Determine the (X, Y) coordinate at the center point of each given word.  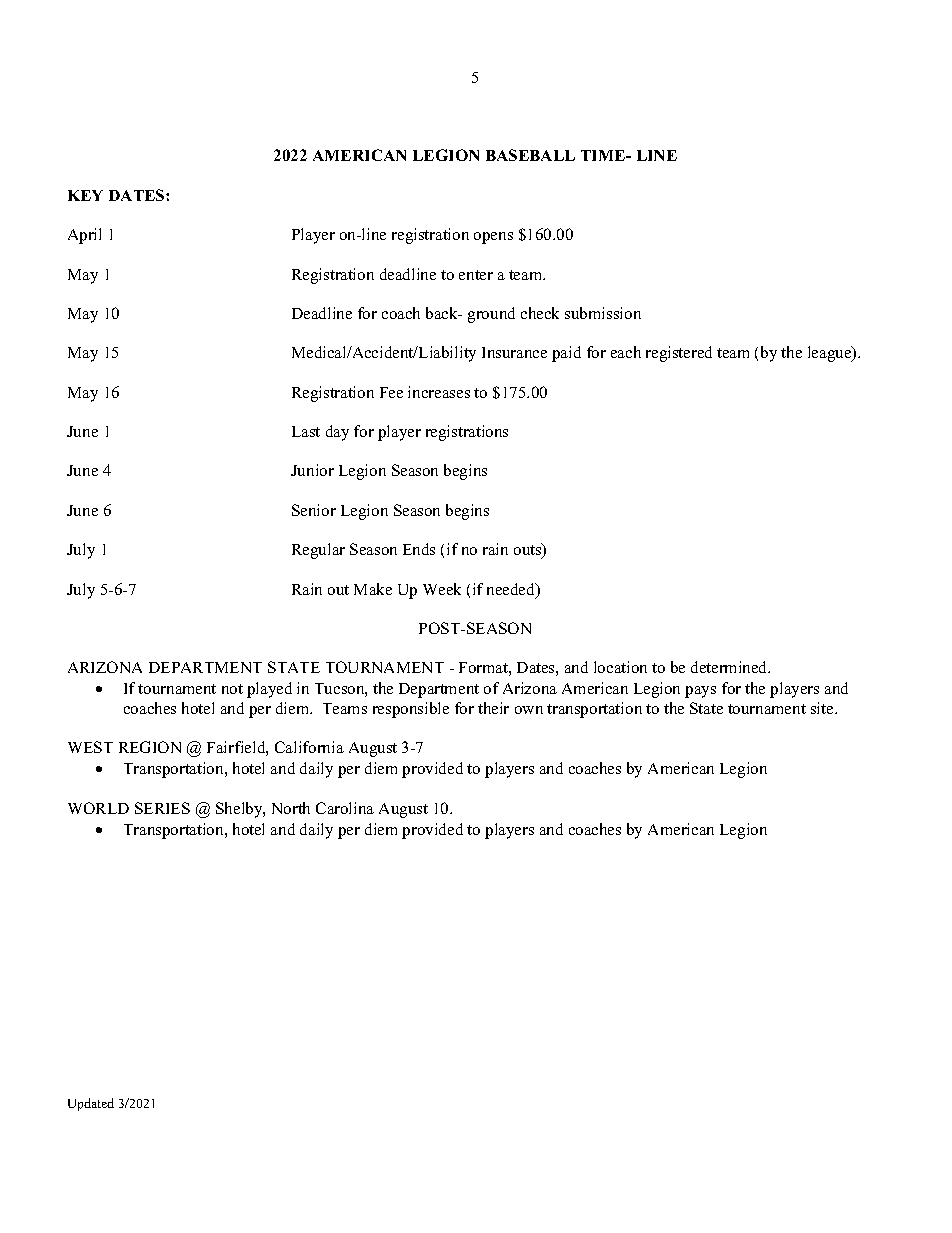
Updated (91, 1104)
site (823, 708)
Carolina (345, 808)
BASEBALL (530, 155)
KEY (85, 195)
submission (603, 313)
